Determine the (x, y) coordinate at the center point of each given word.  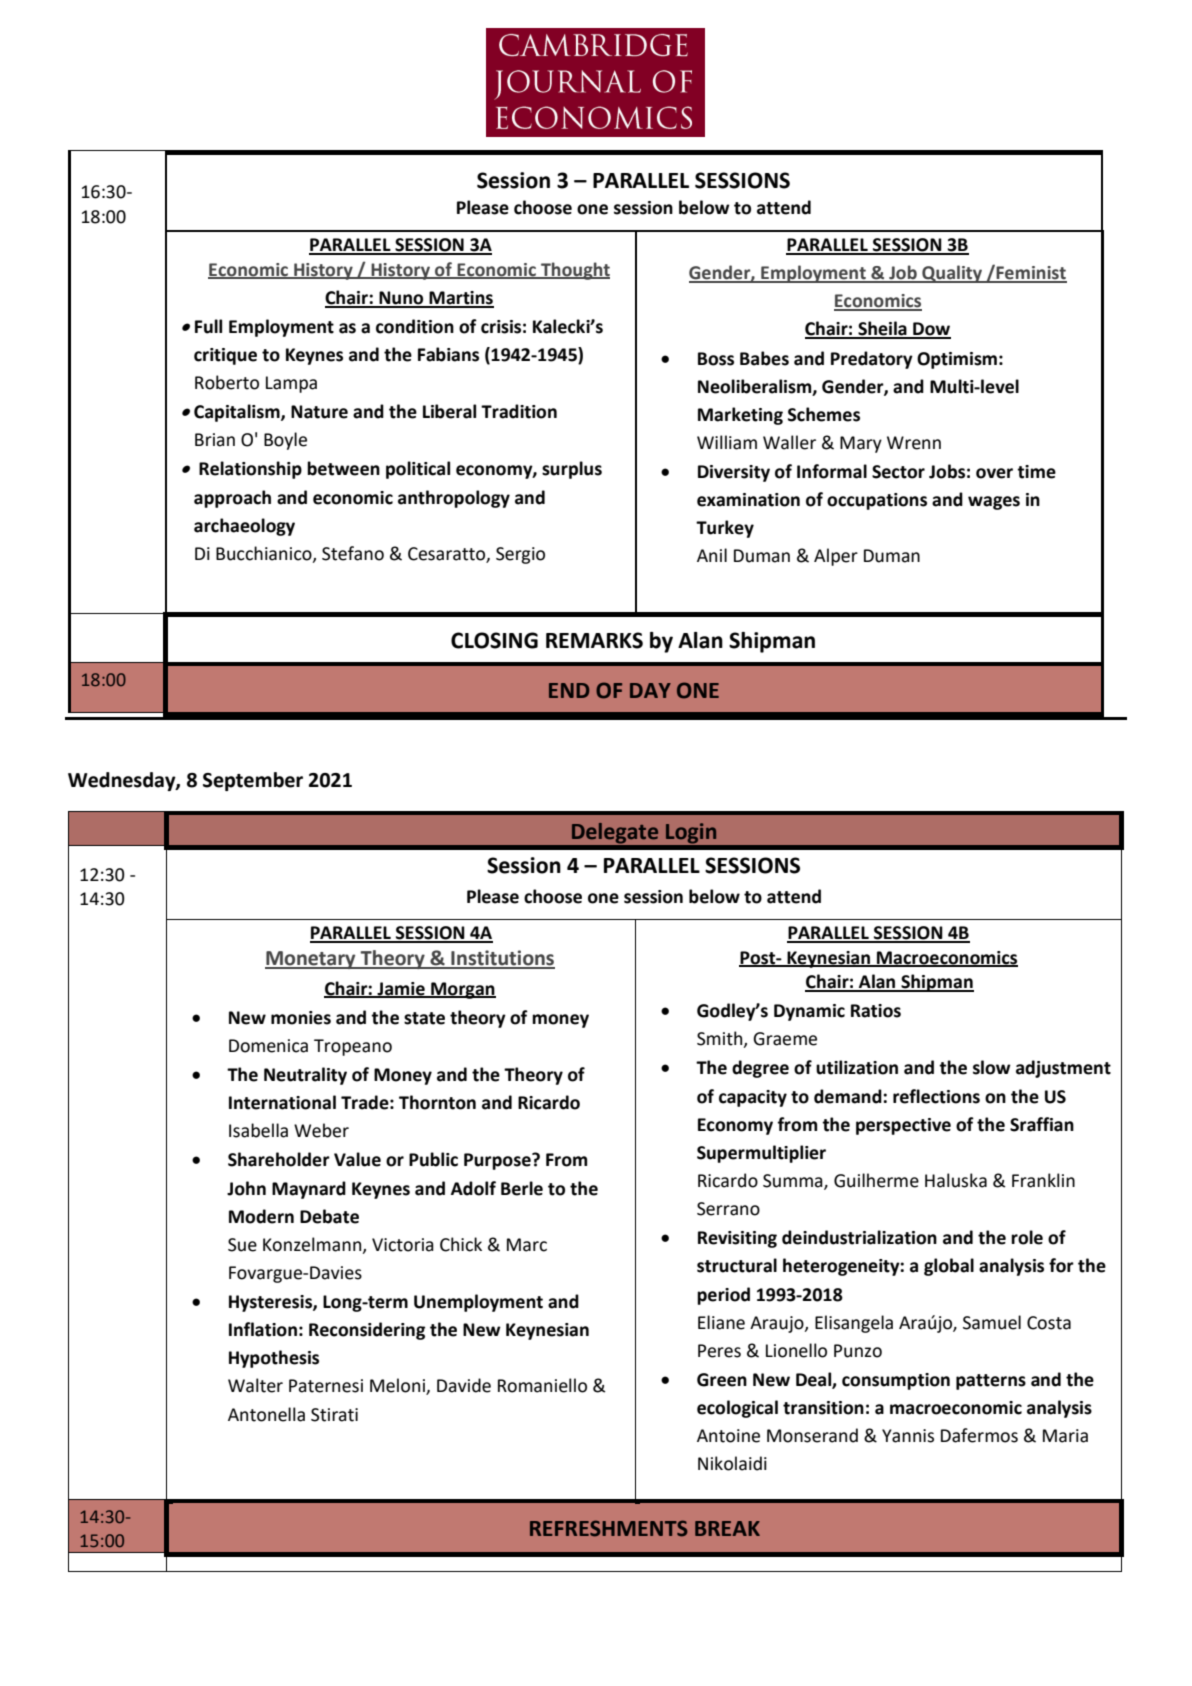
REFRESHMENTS (609, 1528)
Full (208, 326)
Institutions (502, 959)
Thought (574, 271)
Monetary (311, 960)
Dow (931, 330)
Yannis (908, 1436)
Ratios (876, 1011)
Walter (255, 1385)
